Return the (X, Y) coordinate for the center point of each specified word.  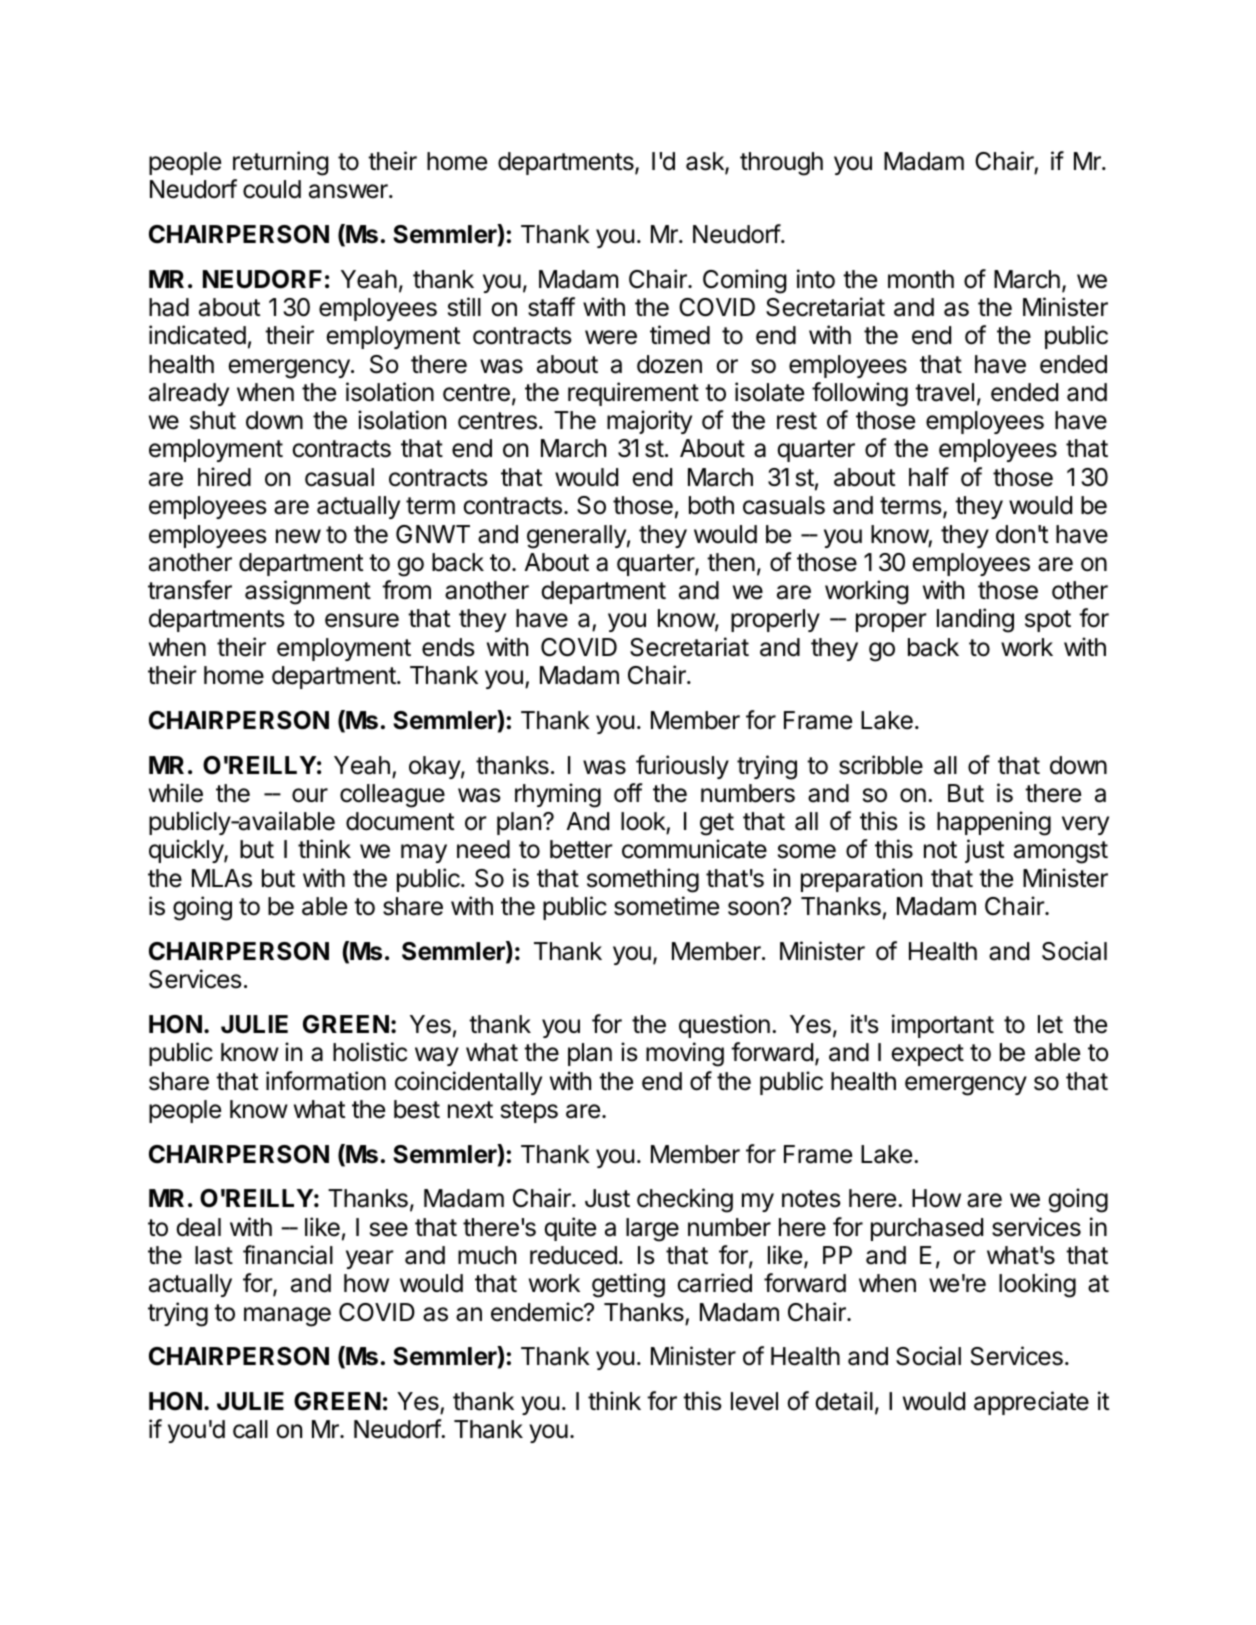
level (754, 1401)
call (250, 1429)
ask (706, 162)
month (921, 279)
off (628, 793)
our (310, 795)
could (272, 189)
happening (994, 823)
